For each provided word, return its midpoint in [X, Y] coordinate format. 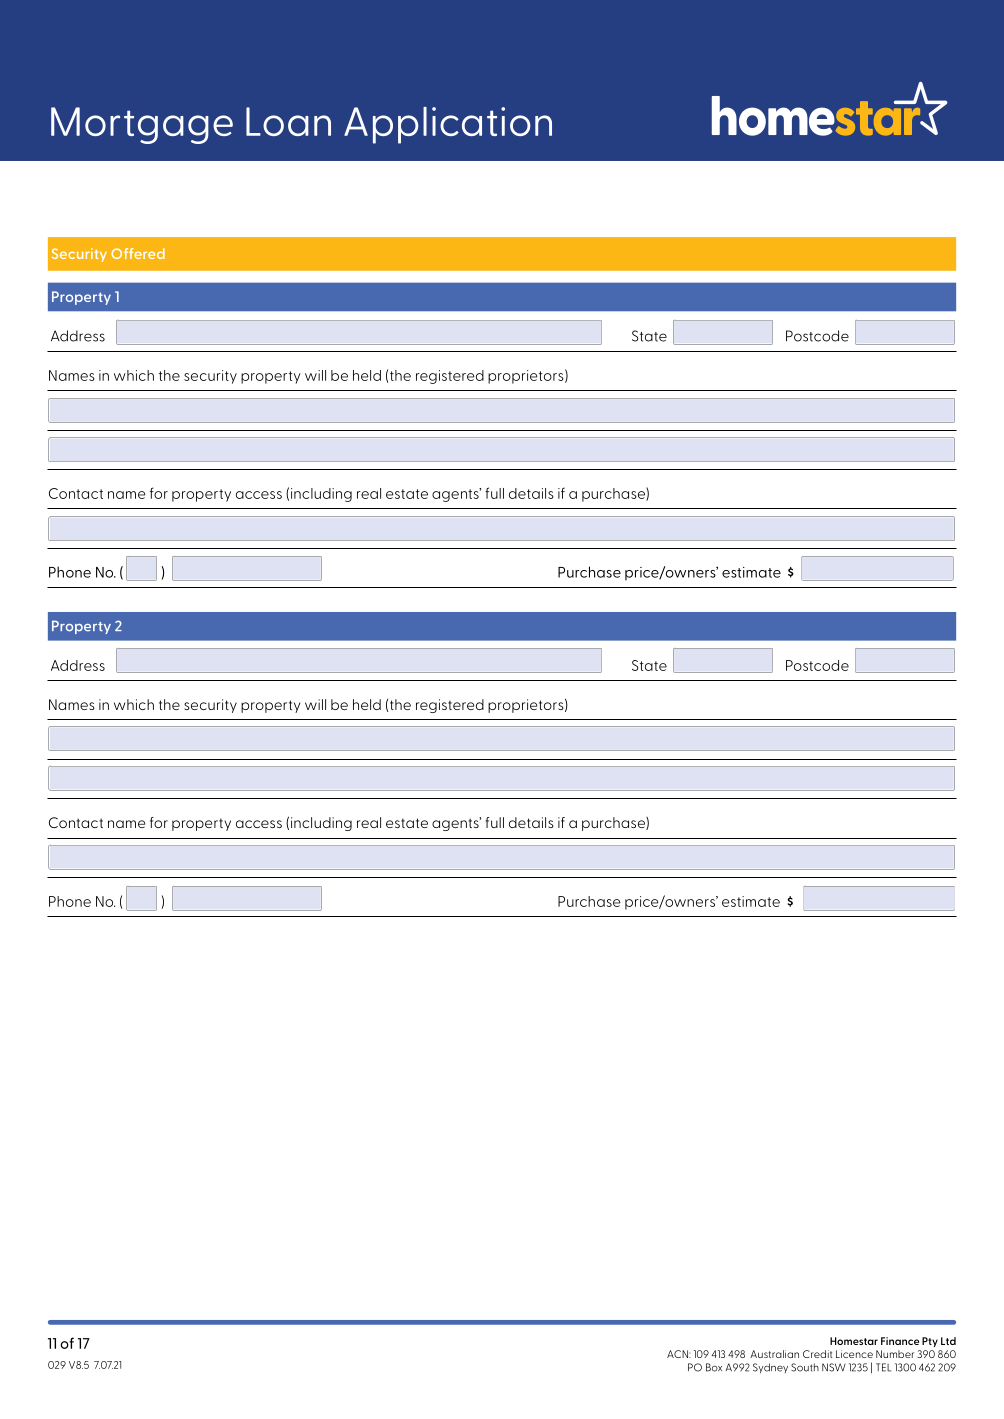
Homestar [854, 1341]
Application [448, 125]
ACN [678, 1354]
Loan [288, 121]
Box [714, 1367]
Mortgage [142, 125]
